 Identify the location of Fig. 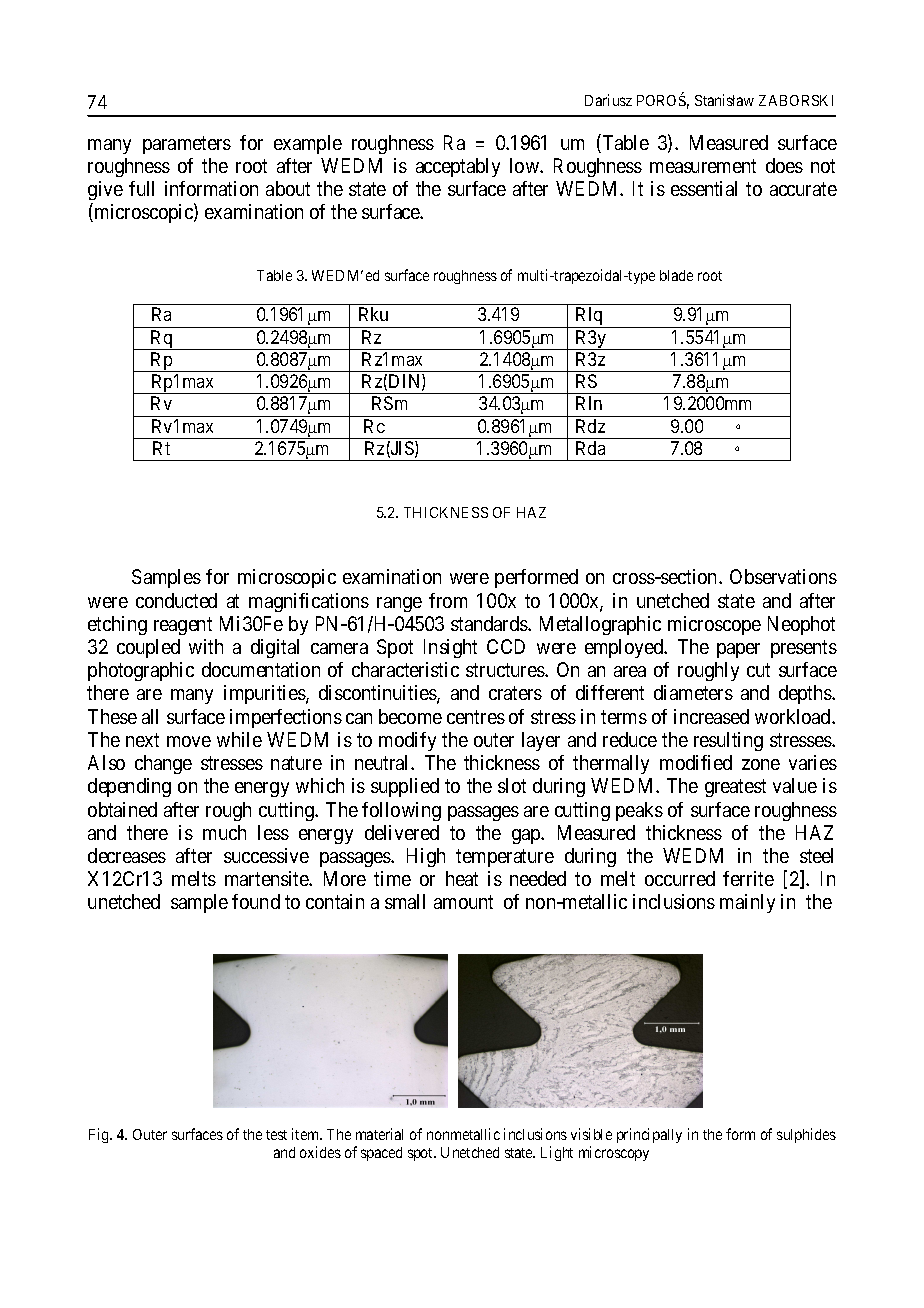
(100, 1135).
